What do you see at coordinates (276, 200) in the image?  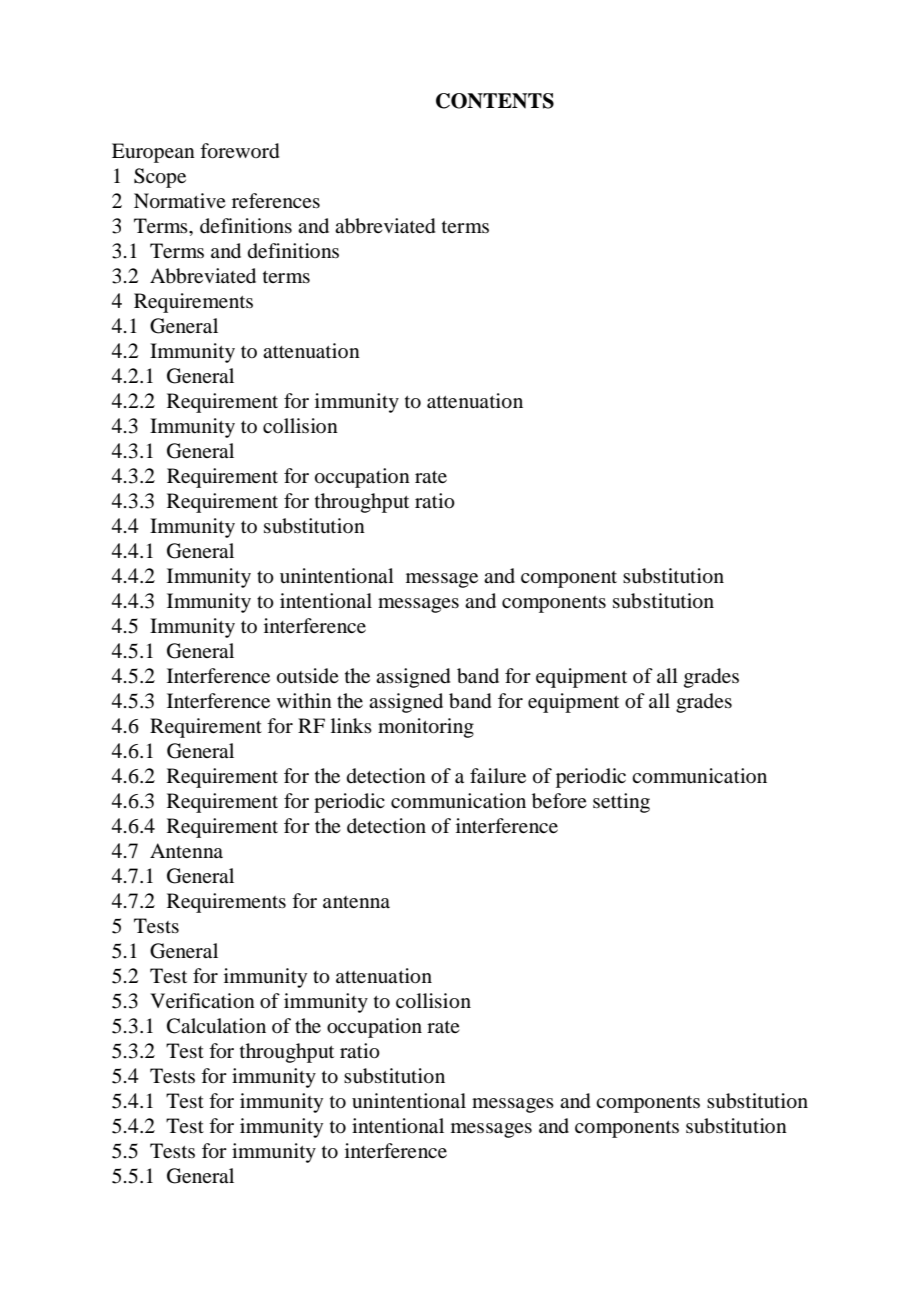 I see `references` at bounding box center [276, 200].
